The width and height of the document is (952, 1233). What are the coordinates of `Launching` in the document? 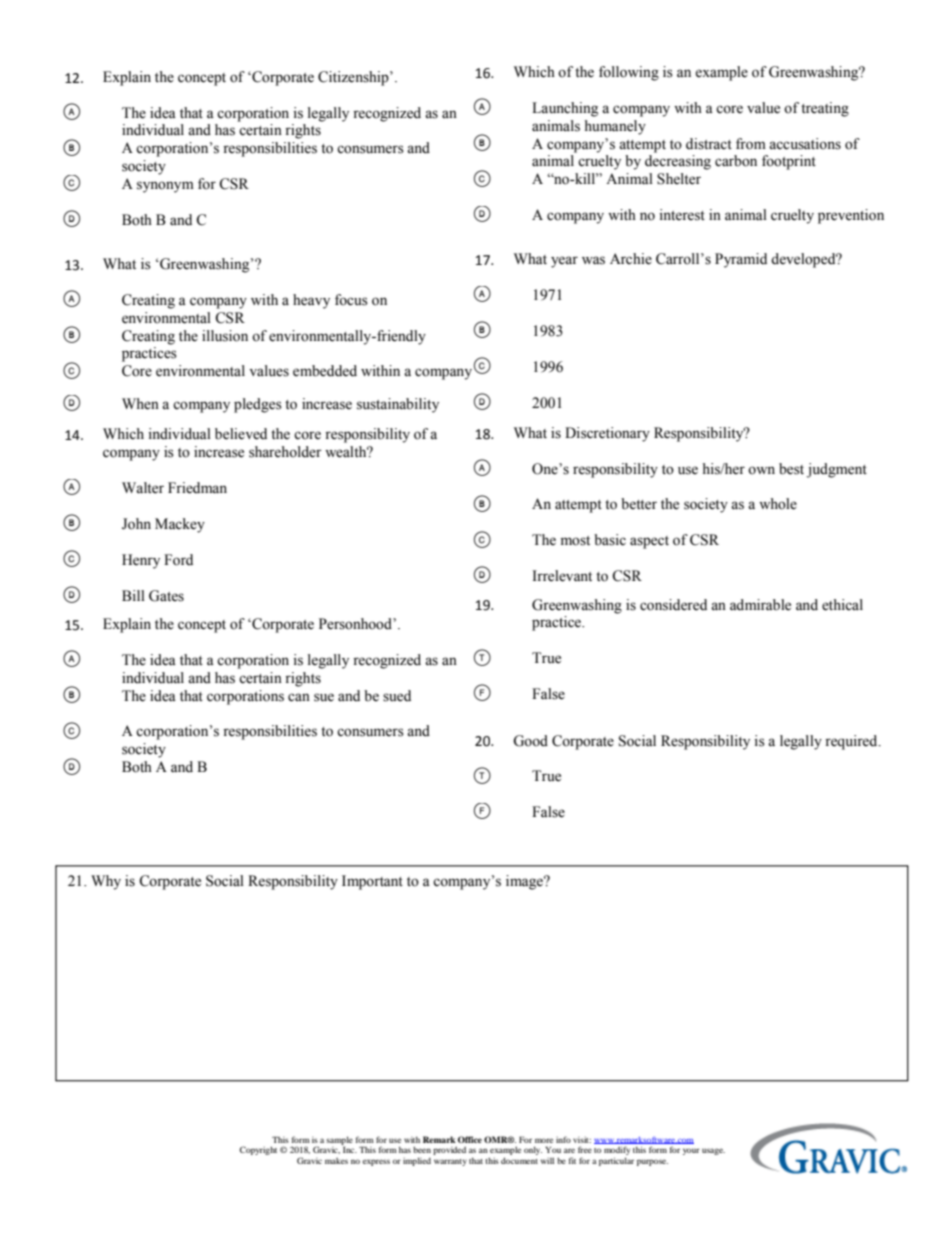 It's located at (565, 109).
